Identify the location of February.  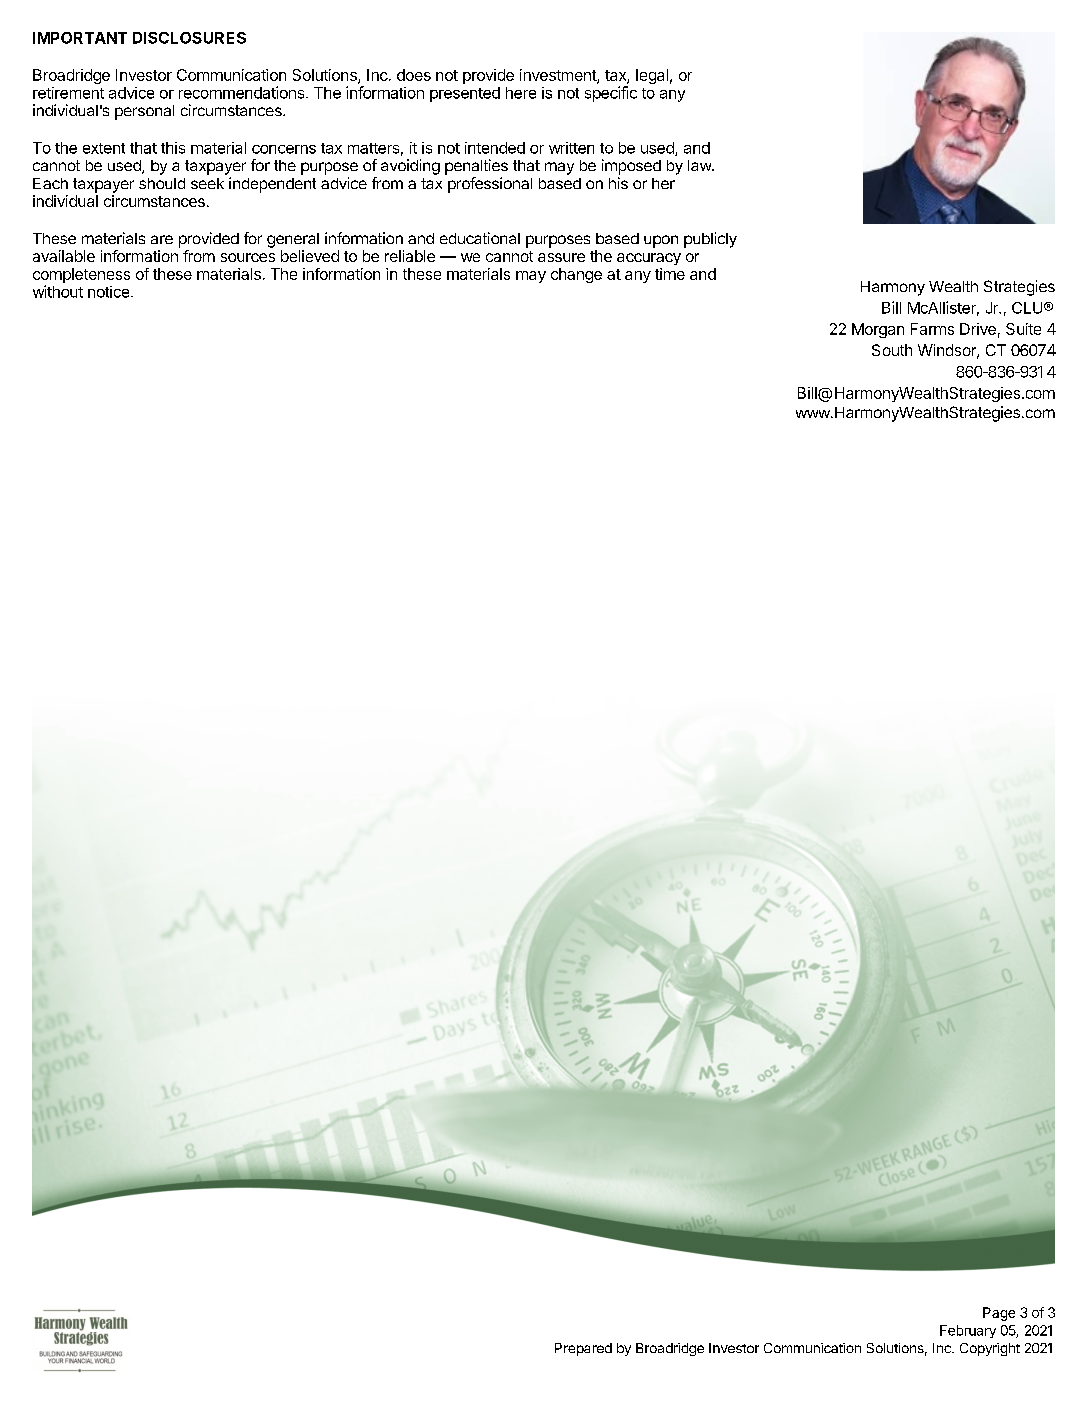
(968, 1331).
